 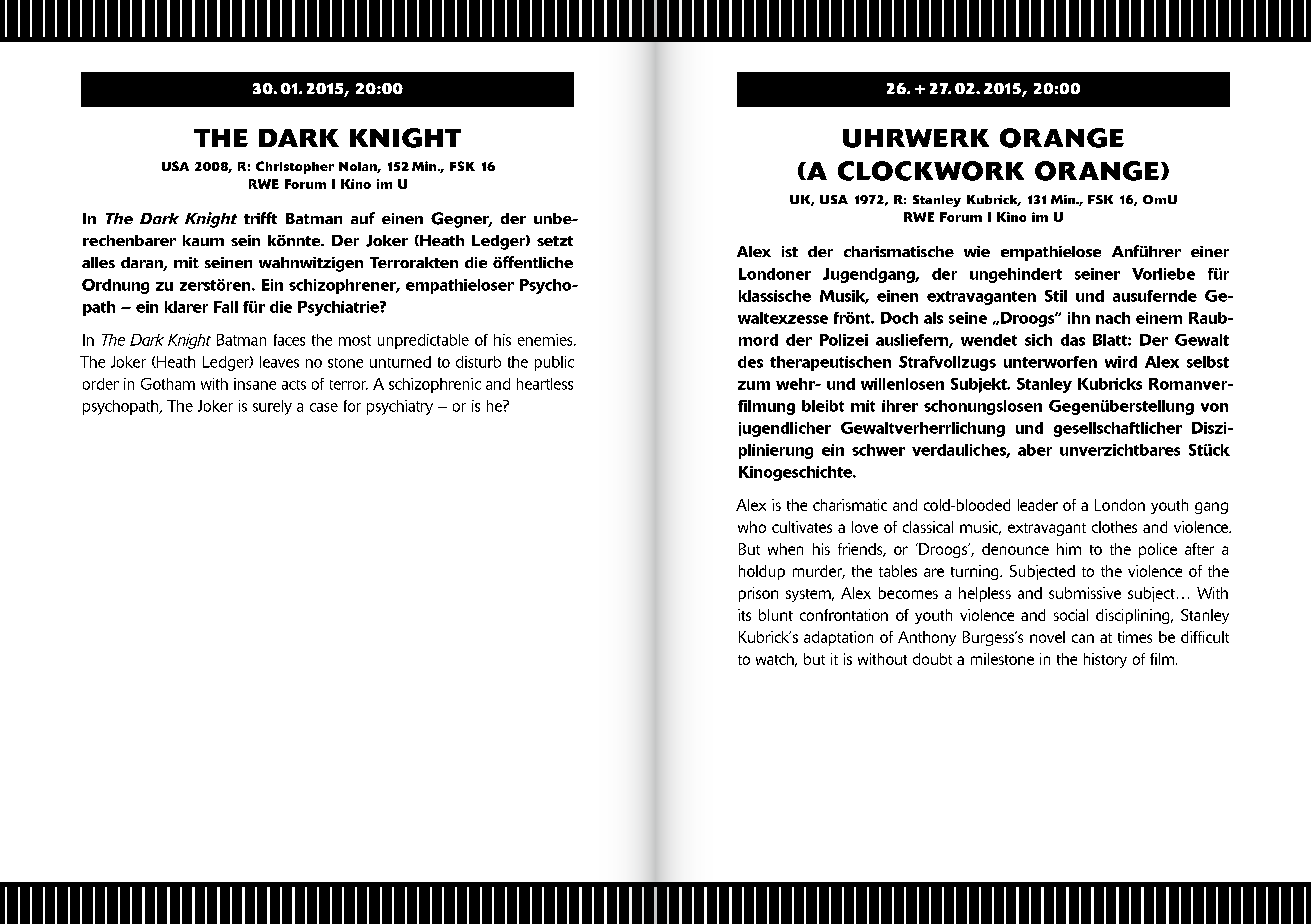 What do you see at coordinates (754, 385) in the page?
I see `zum` at bounding box center [754, 385].
